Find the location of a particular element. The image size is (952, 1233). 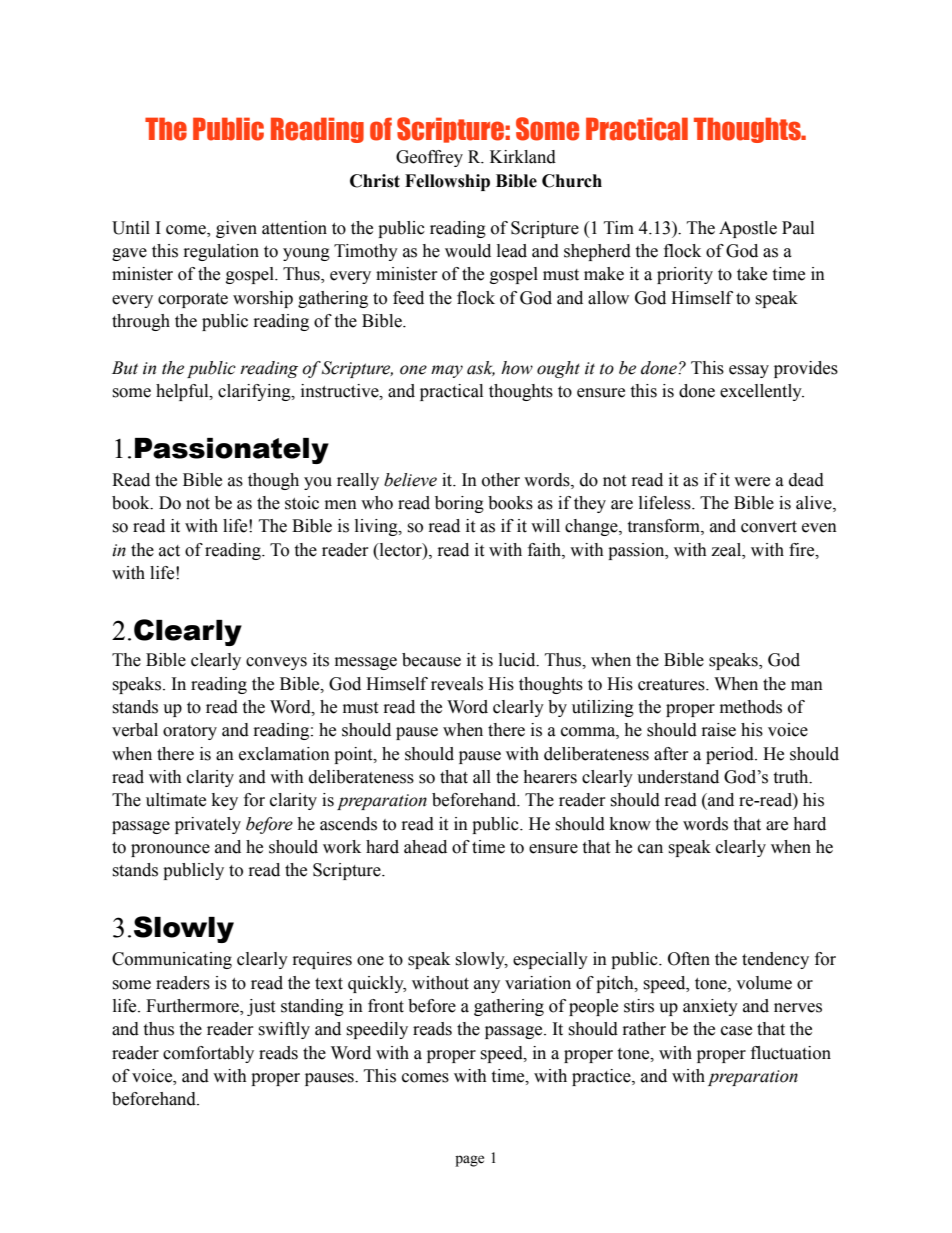

ahead is located at coordinates (425, 847).
